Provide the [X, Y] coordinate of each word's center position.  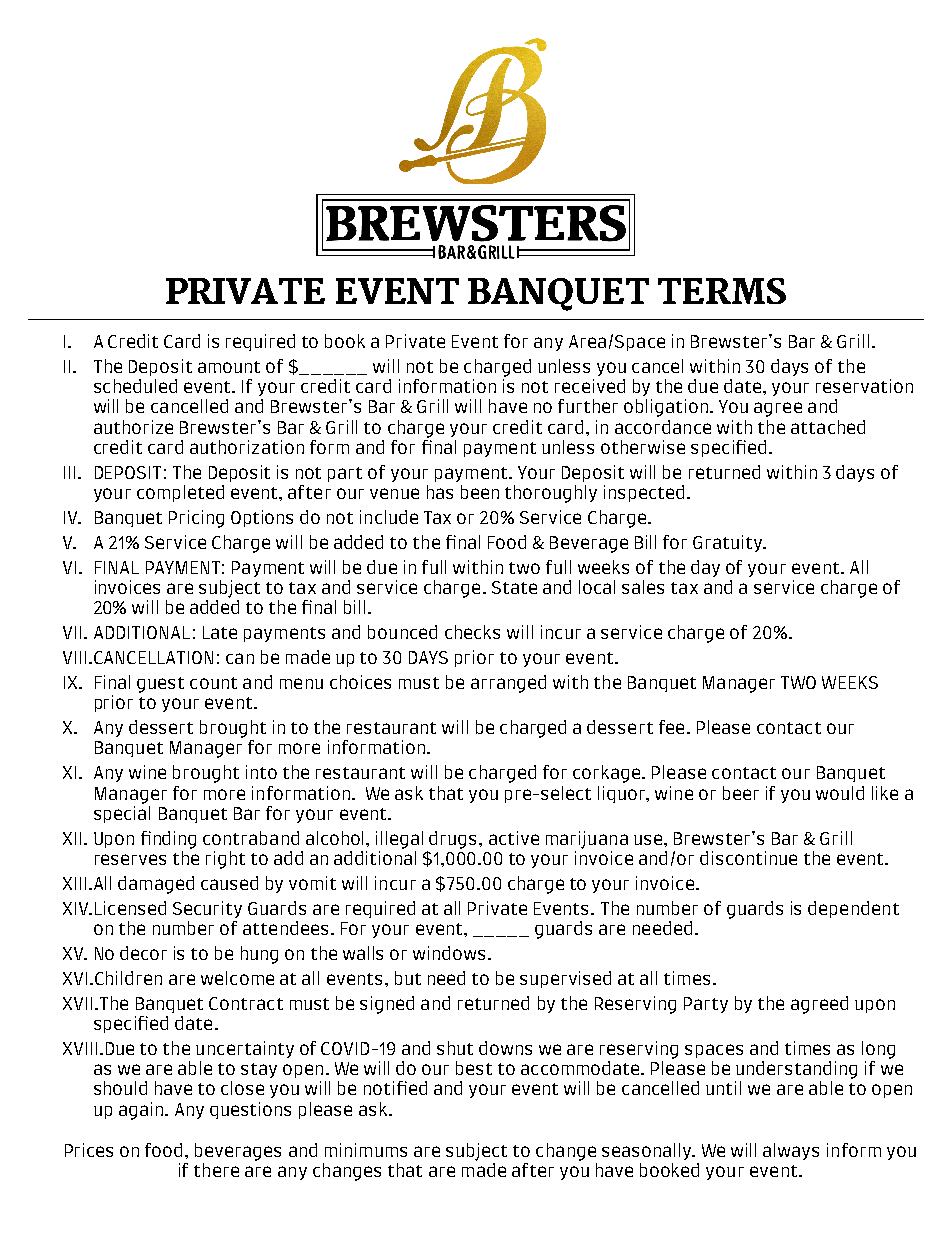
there [216, 1170]
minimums [366, 1150]
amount [229, 367]
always [791, 1151]
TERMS [722, 291]
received [590, 386]
